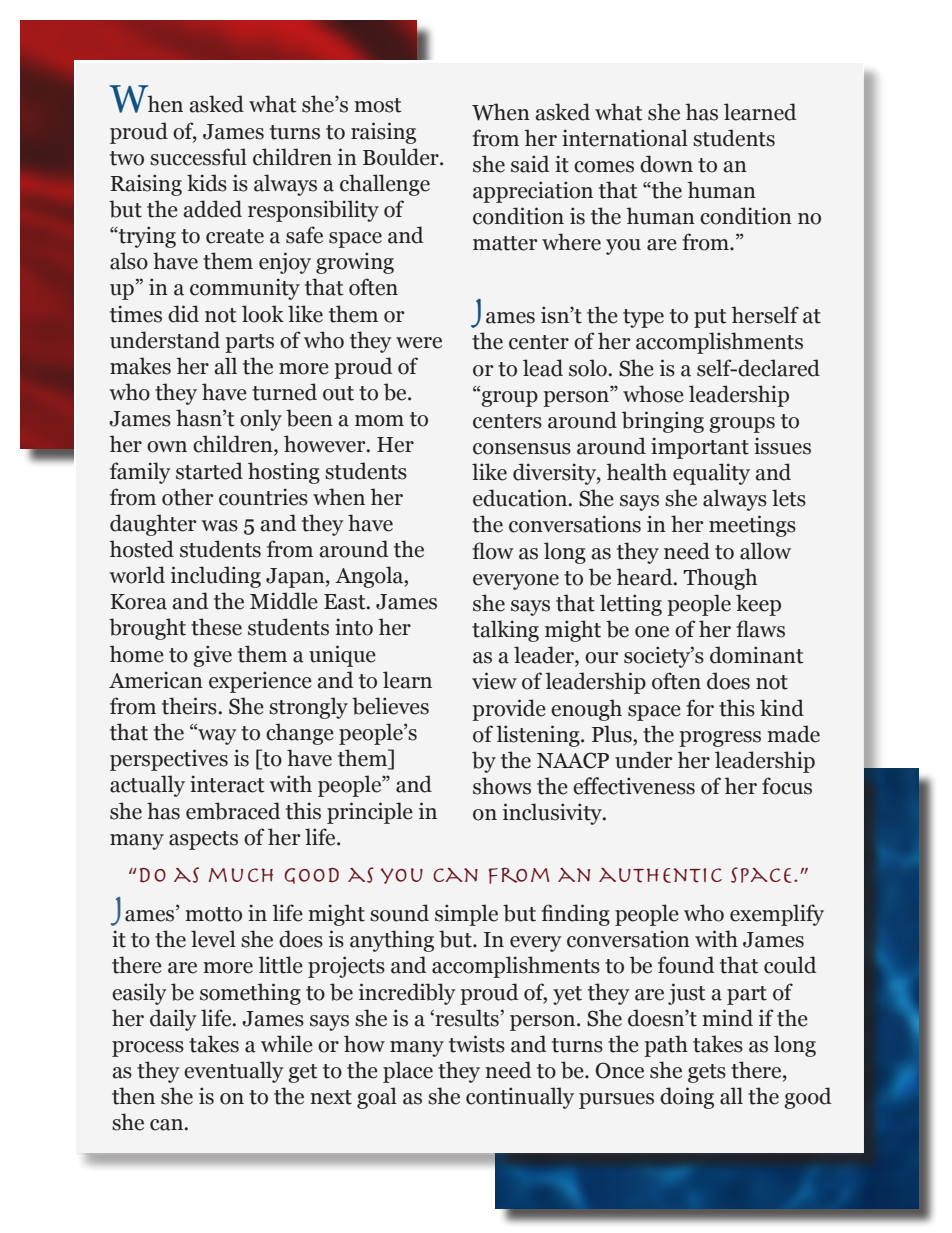  Describe the element at coordinates (219, 526) in the screenshot. I see `was` at that location.
